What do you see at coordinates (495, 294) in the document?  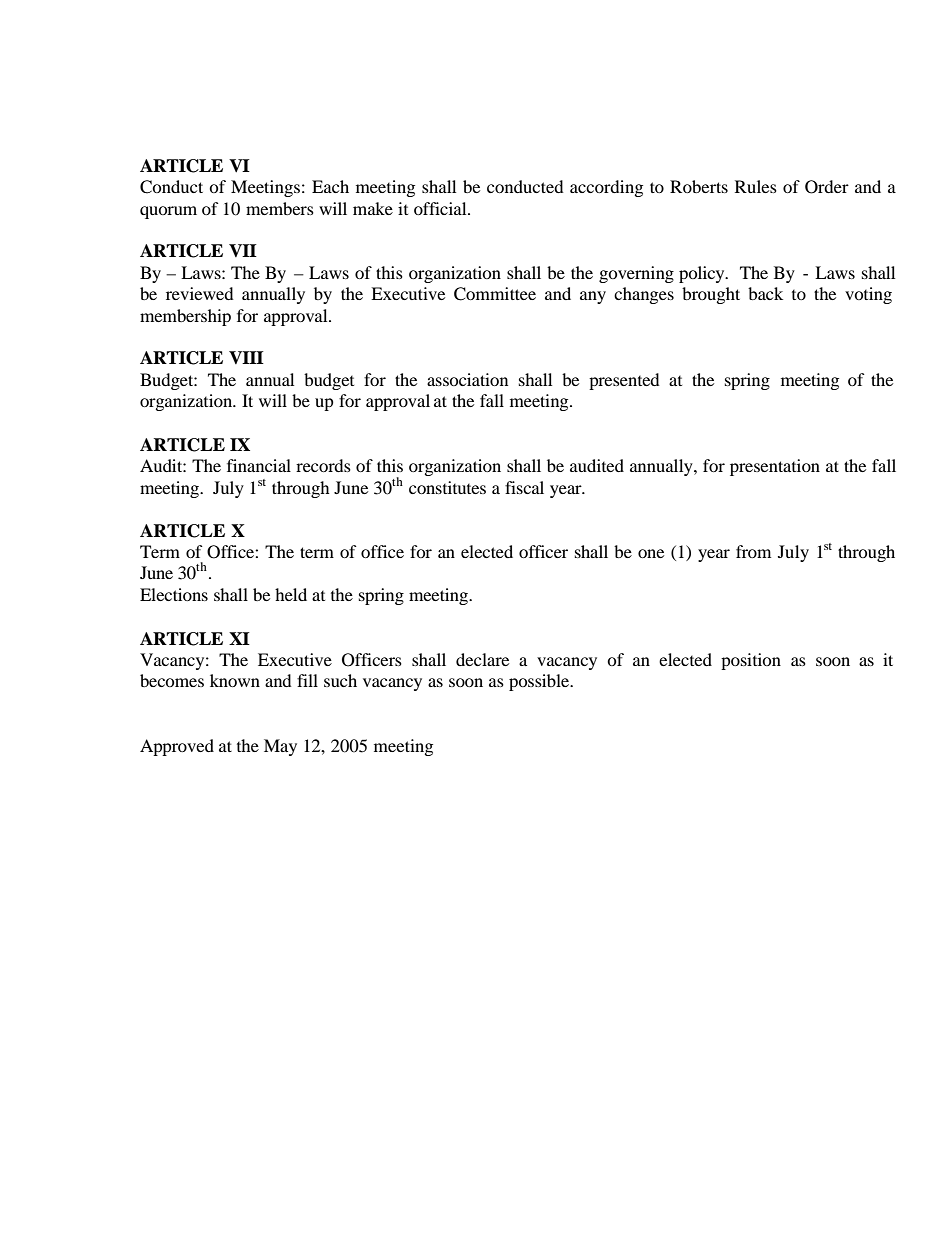 I see `Committee` at bounding box center [495, 294].
